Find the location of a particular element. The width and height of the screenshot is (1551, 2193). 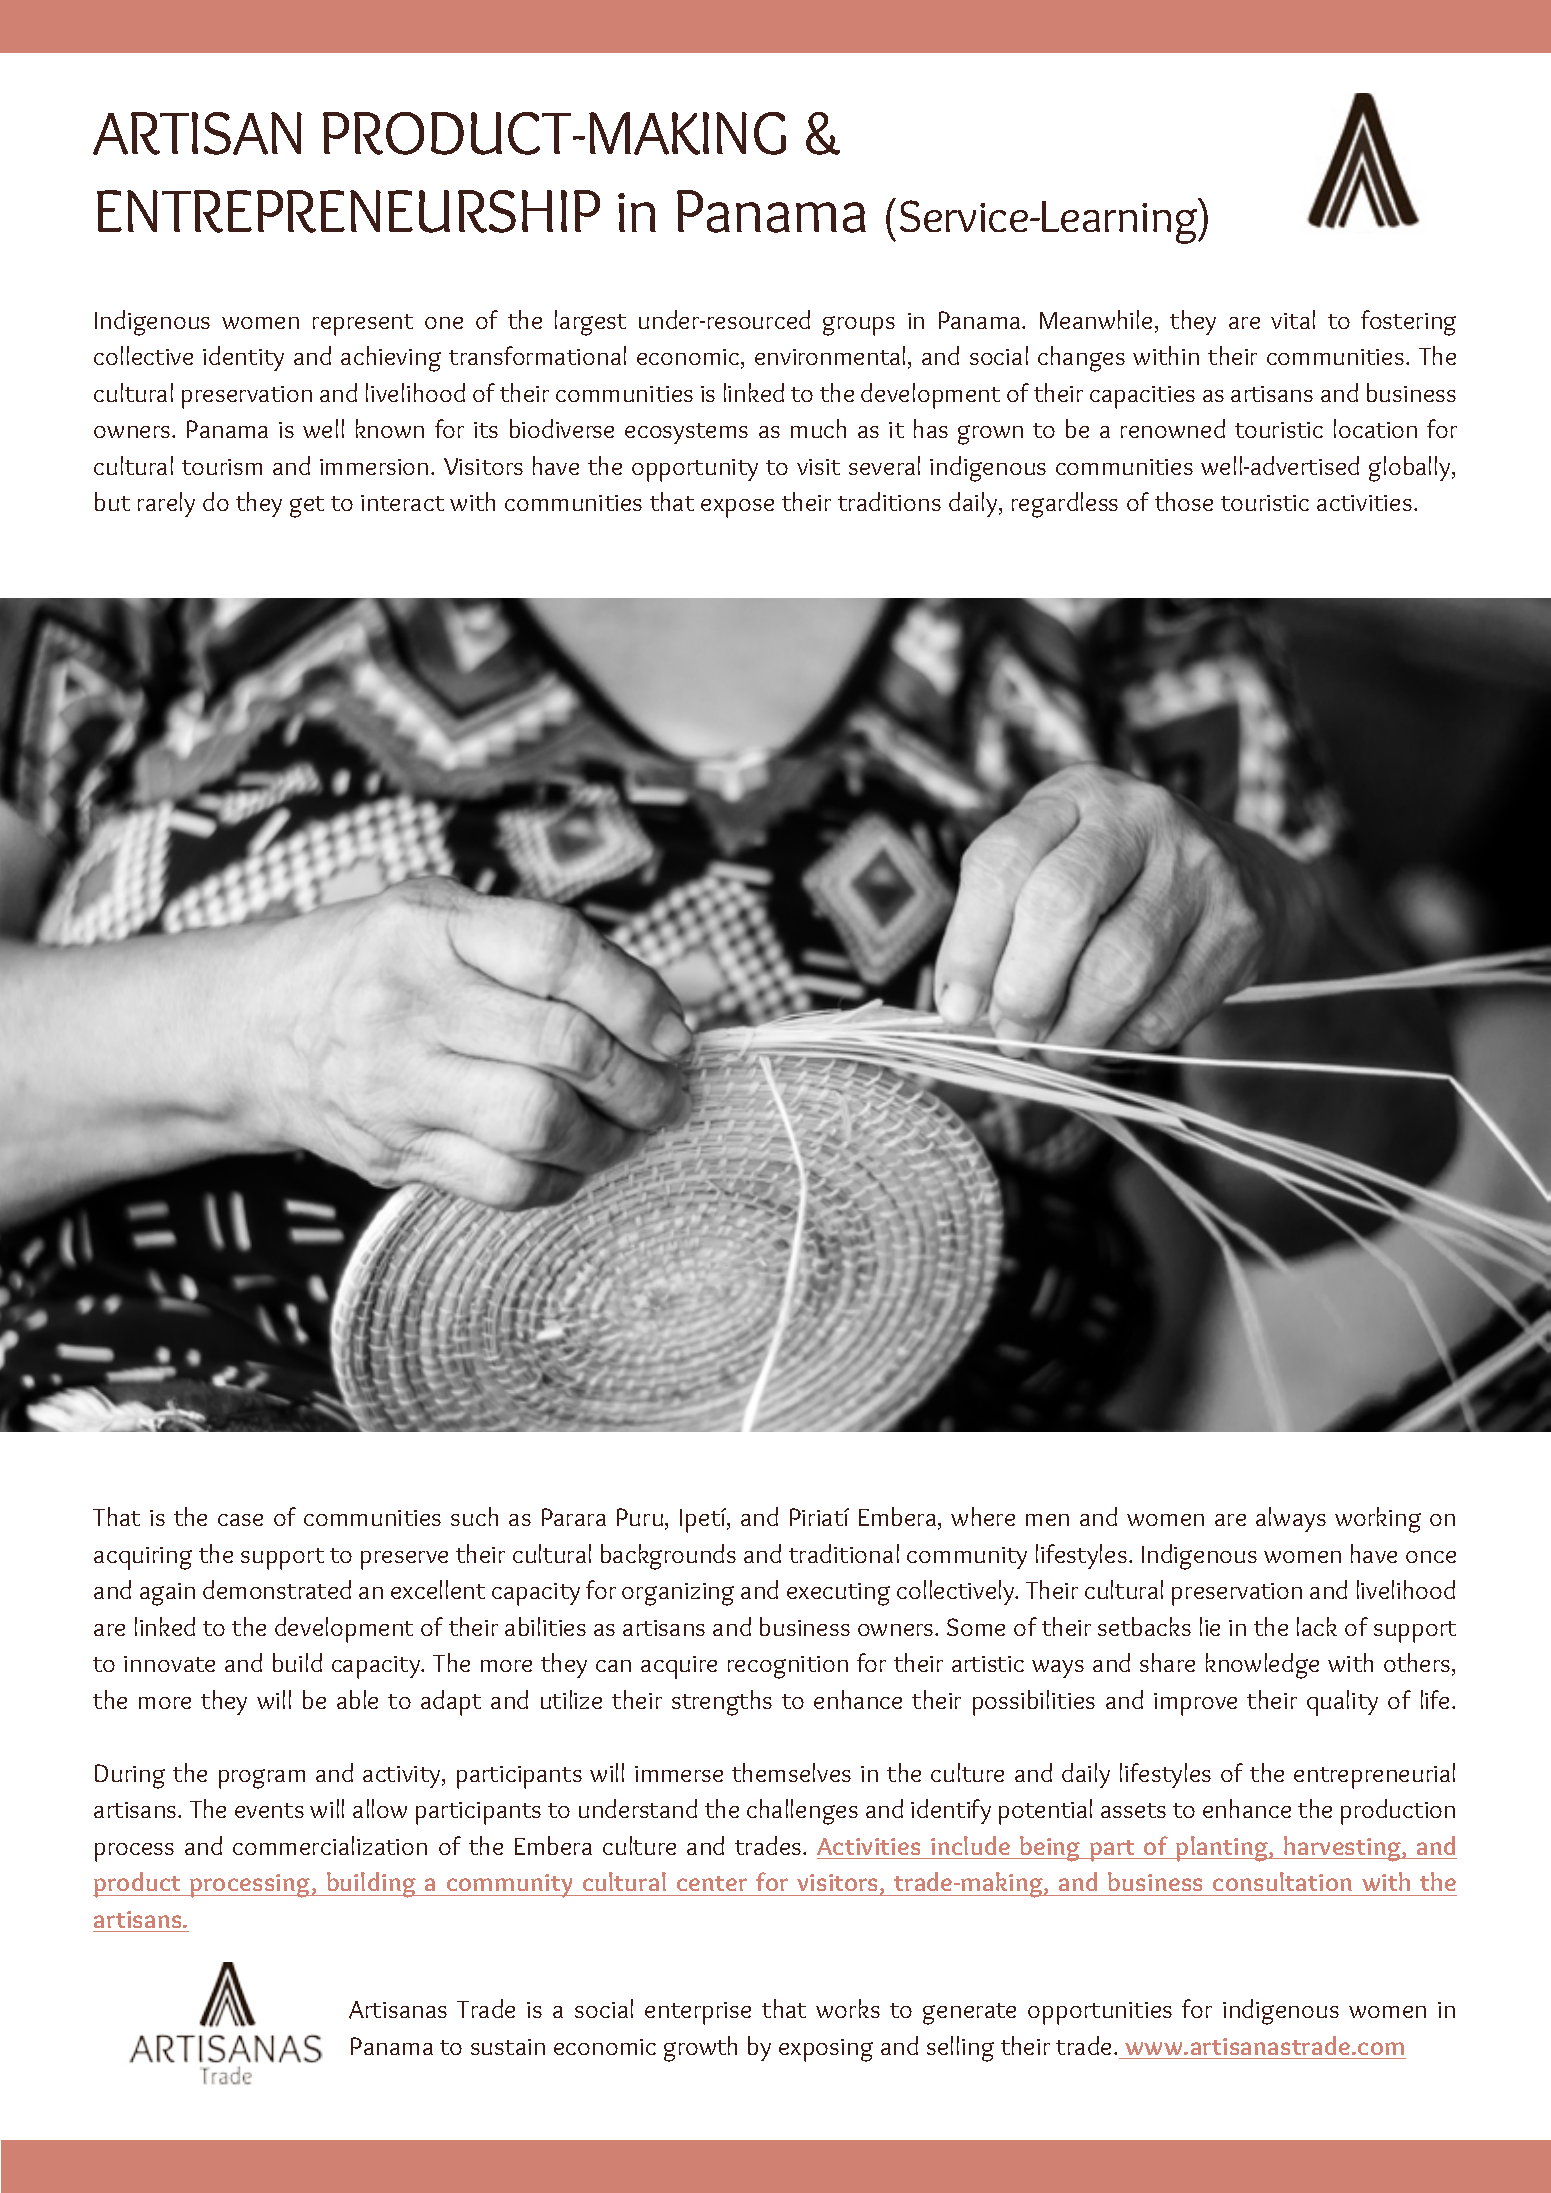

groups is located at coordinates (859, 326).
